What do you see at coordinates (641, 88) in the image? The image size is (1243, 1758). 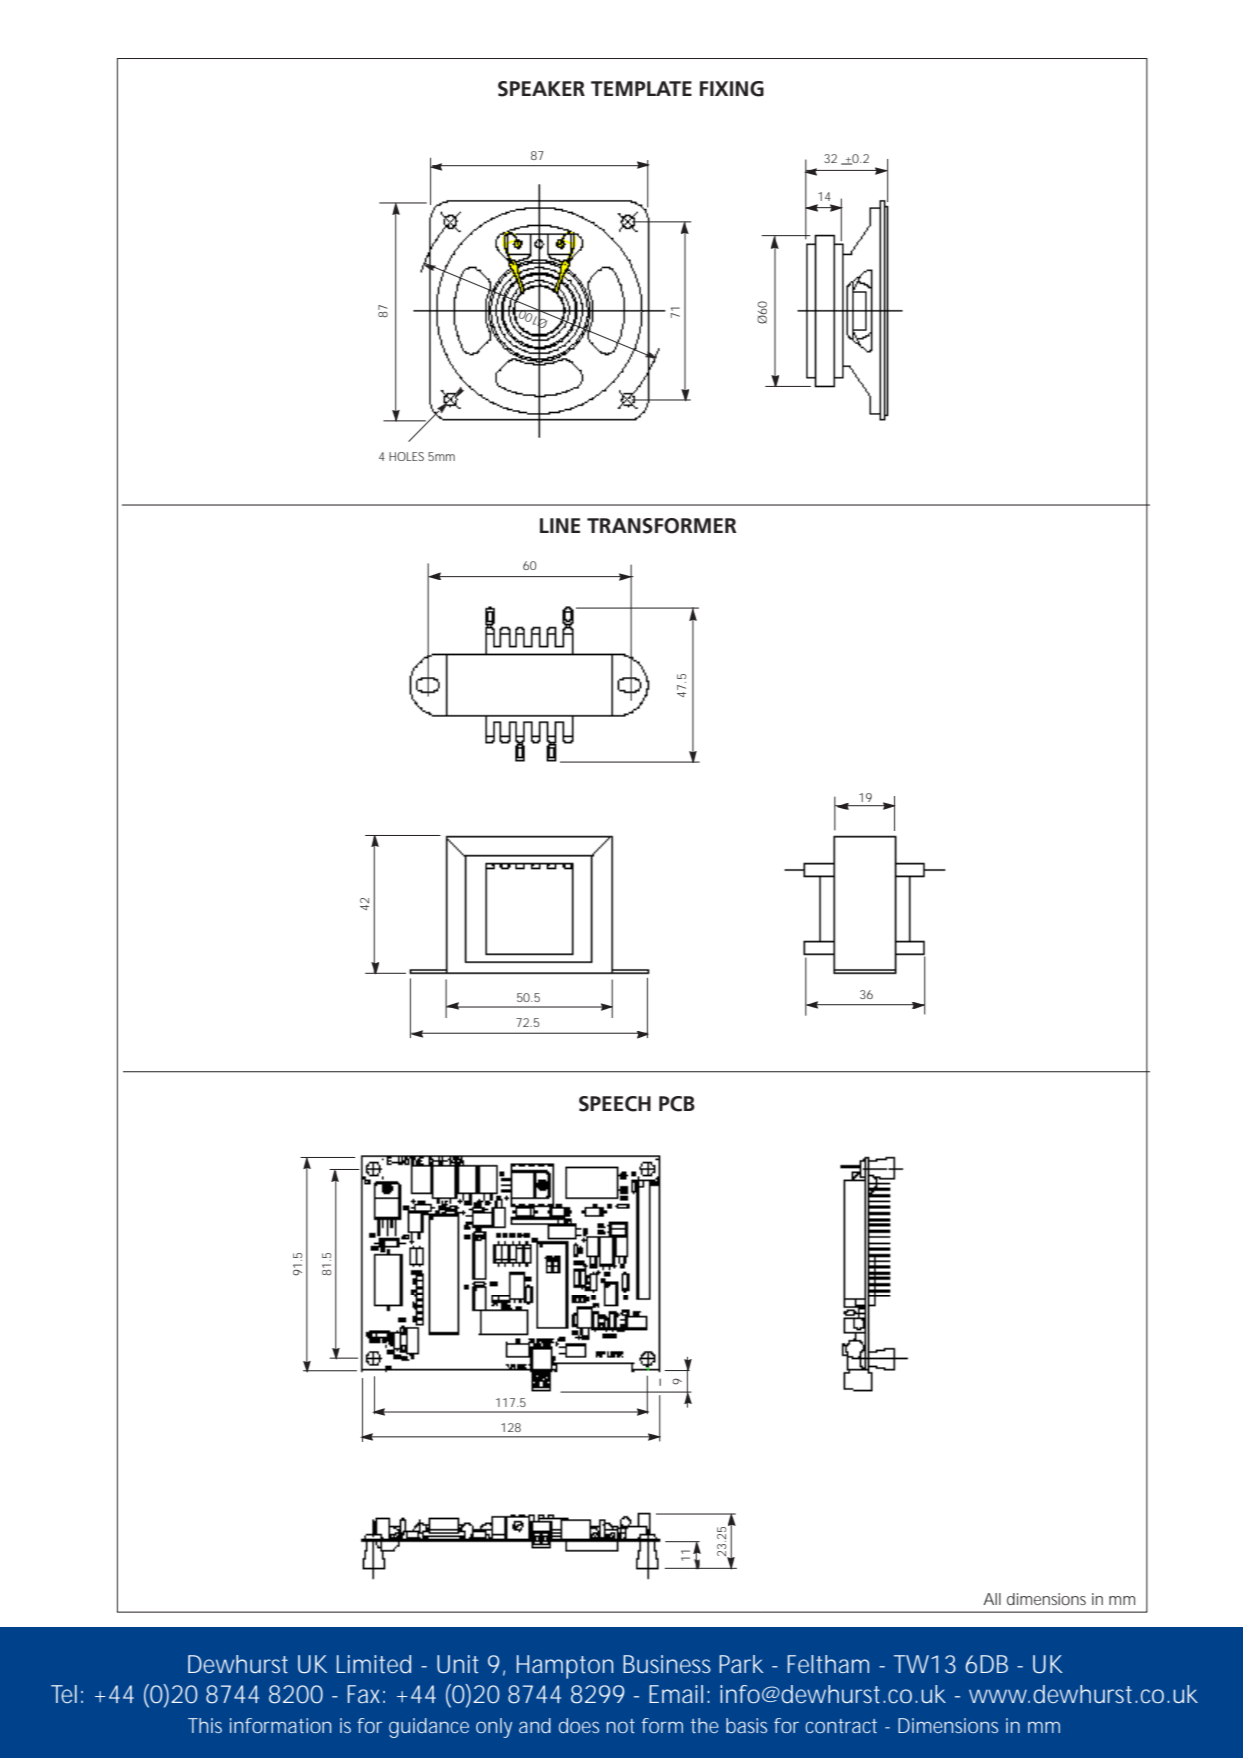 I see `TEMPLATE` at bounding box center [641, 88].
